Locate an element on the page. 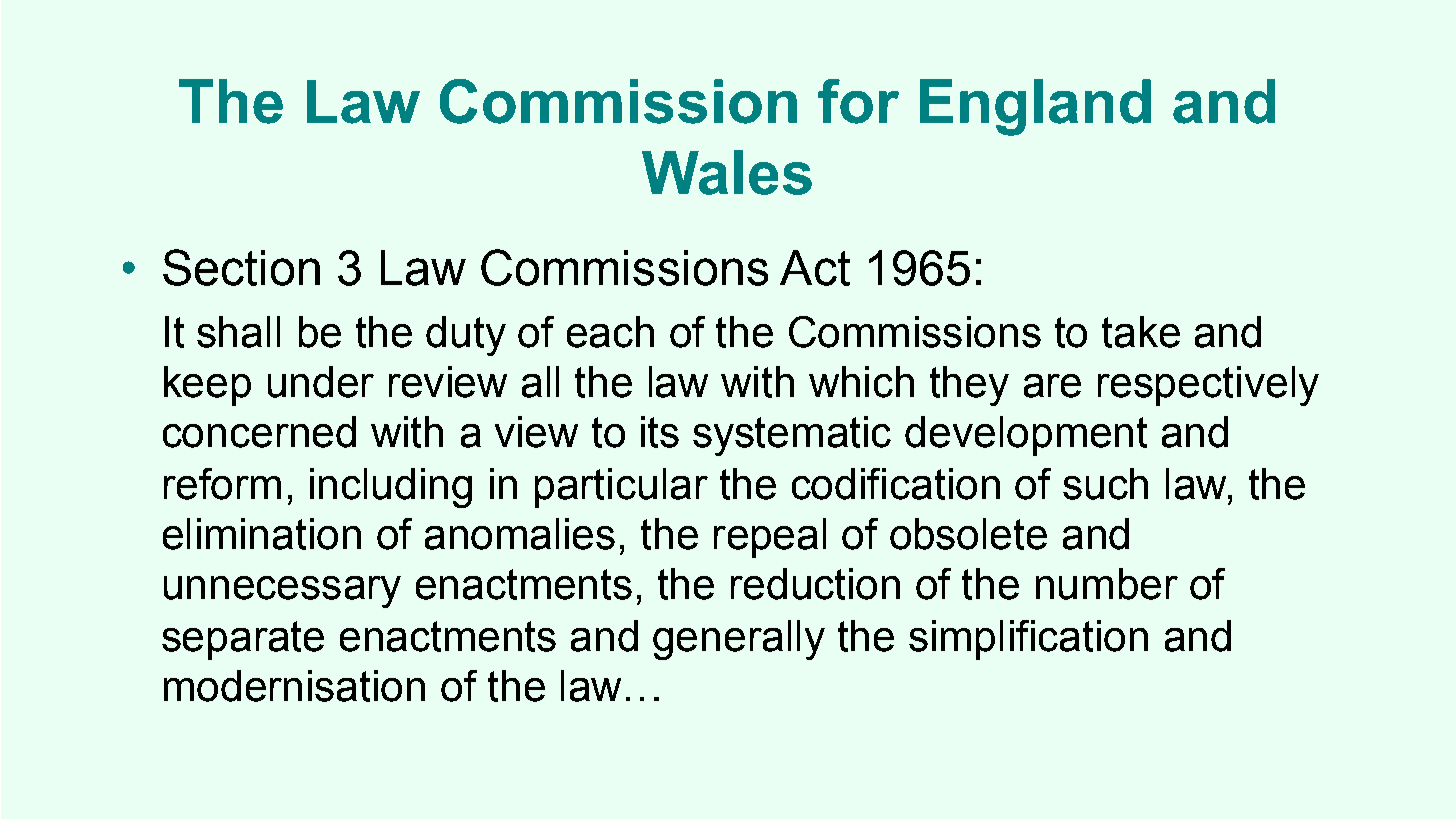 This page has height=819, width=1456. Wales is located at coordinates (727, 172).
